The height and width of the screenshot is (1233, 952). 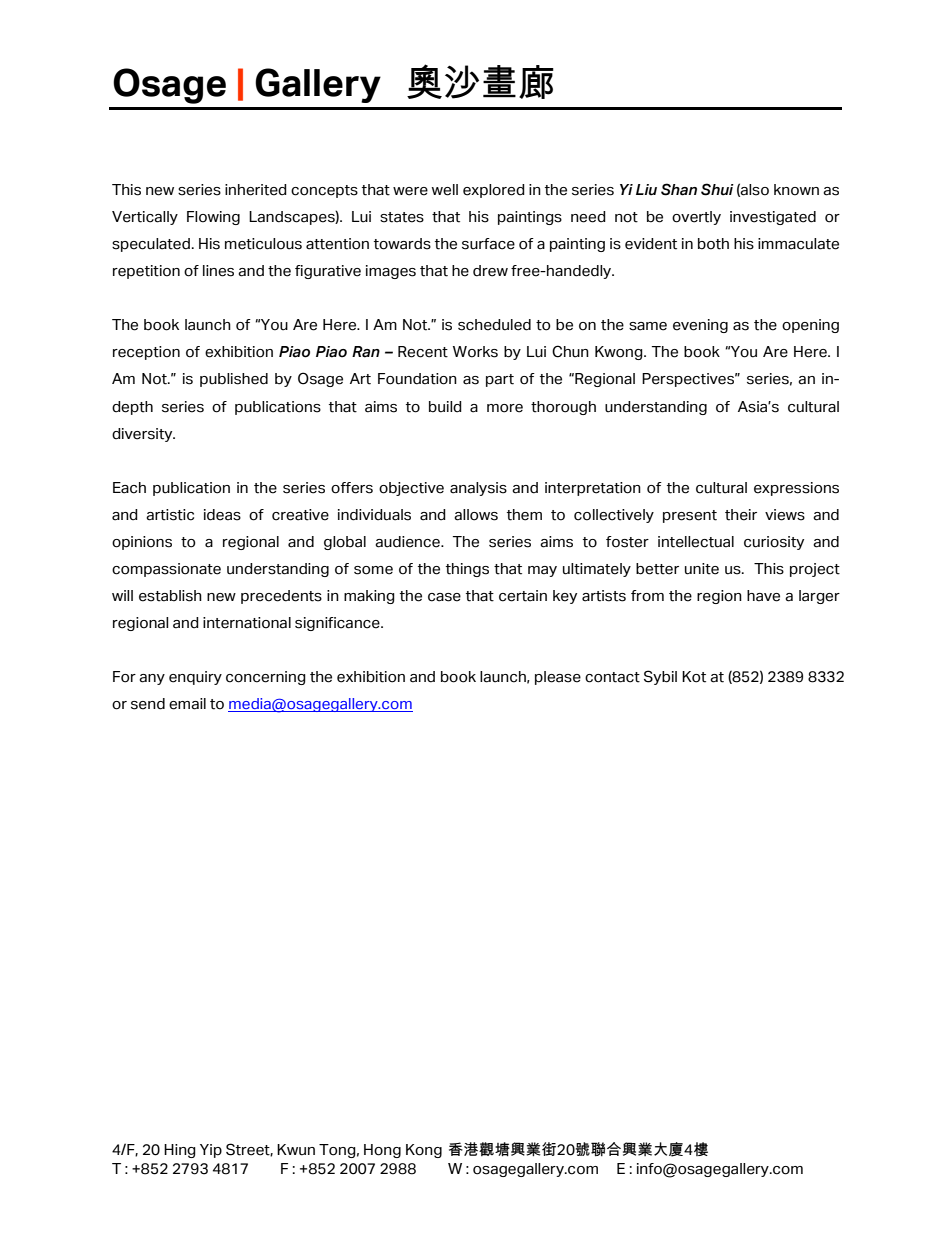 What do you see at coordinates (382, 1151) in the screenshot?
I see `Hong` at bounding box center [382, 1151].
